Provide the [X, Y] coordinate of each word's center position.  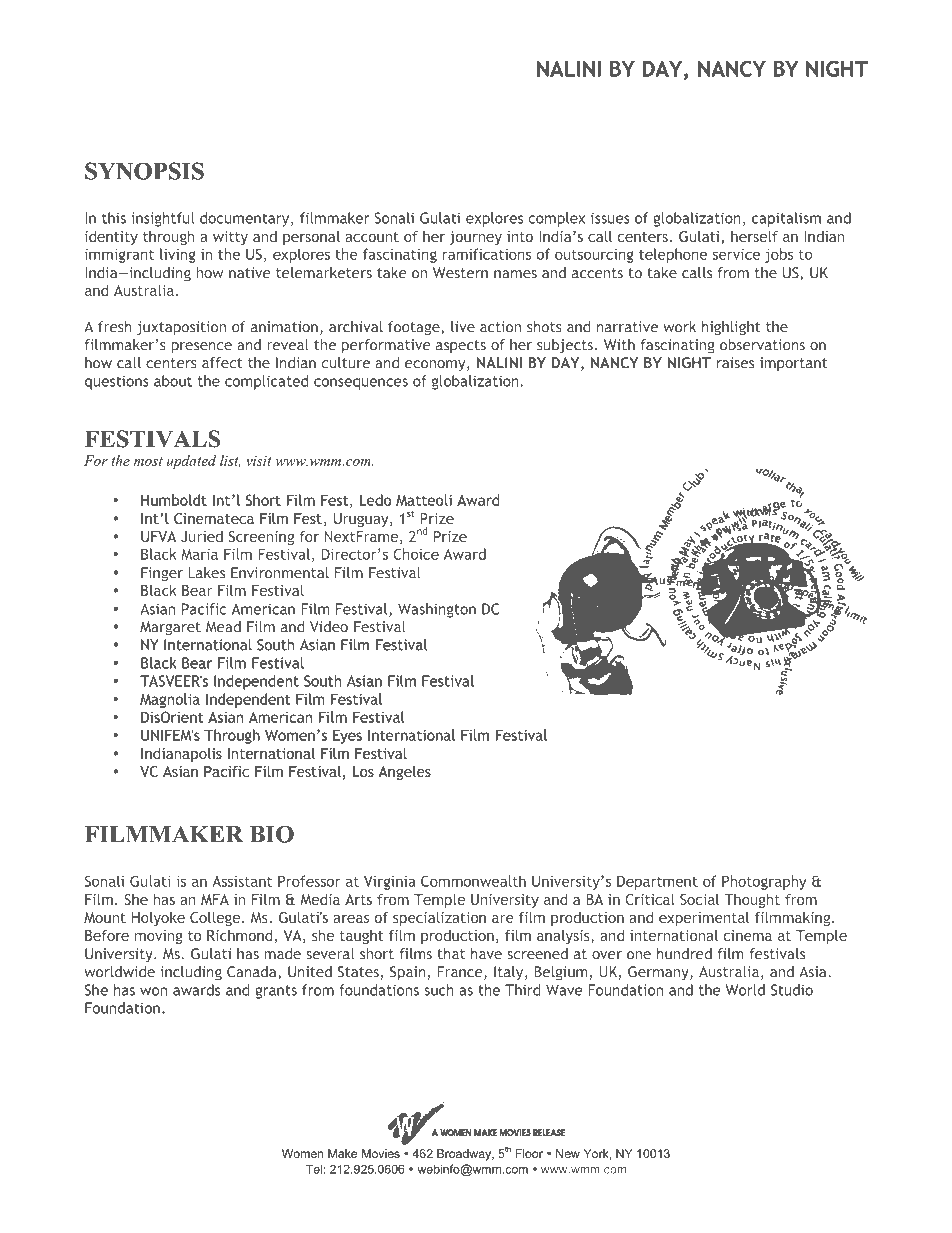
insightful [162, 219]
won [153, 991]
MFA [215, 899]
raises [735, 363]
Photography [764, 882]
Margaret [170, 628]
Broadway [465, 1155]
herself [754, 236]
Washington [437, 610]
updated [191, 462]
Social [699, 899]
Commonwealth [473, 881]
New [568, 1153]
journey [475, 238]
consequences [361, 384]
